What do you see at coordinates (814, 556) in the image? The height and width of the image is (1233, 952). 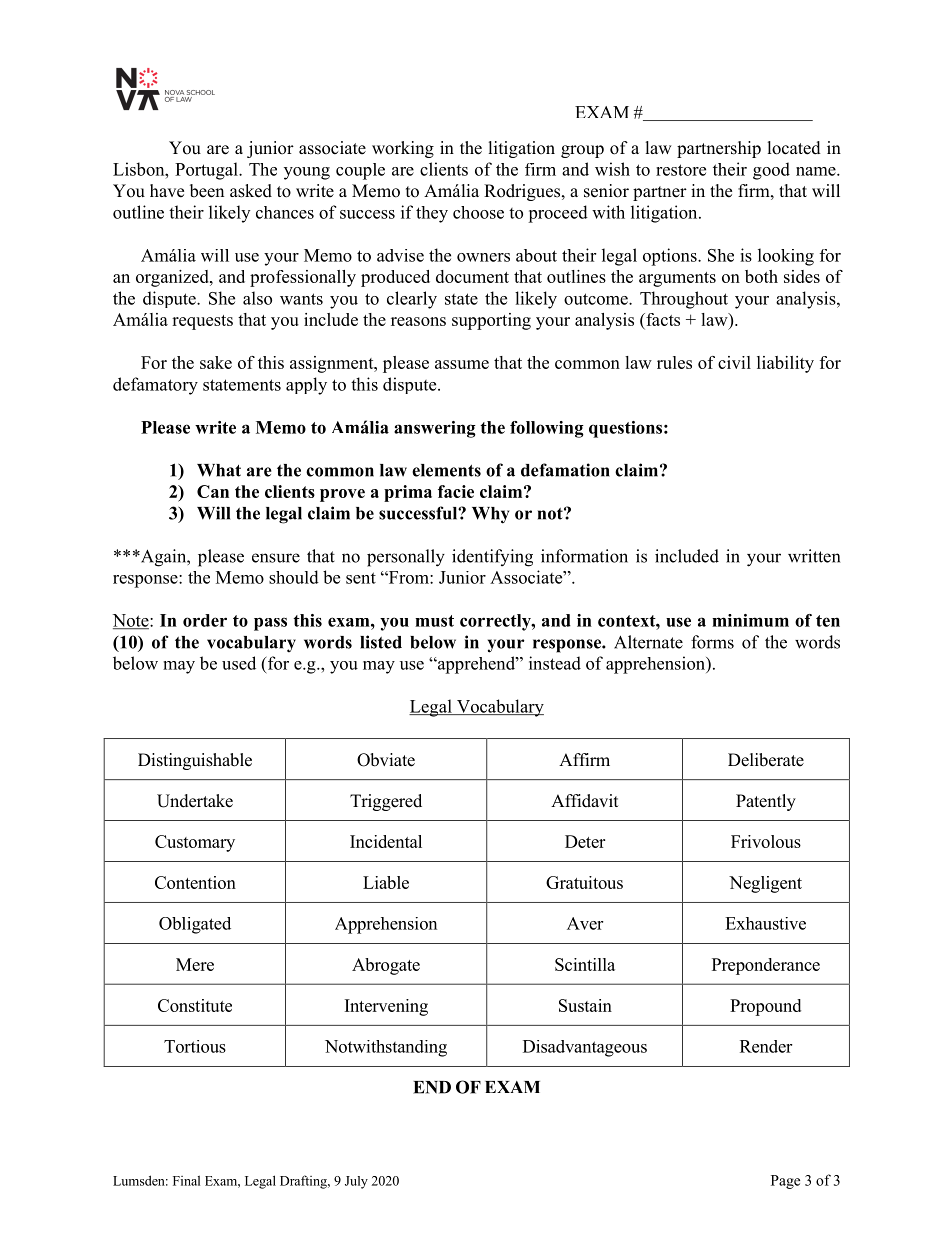 I see `written` at bounding box center [814, 556].
